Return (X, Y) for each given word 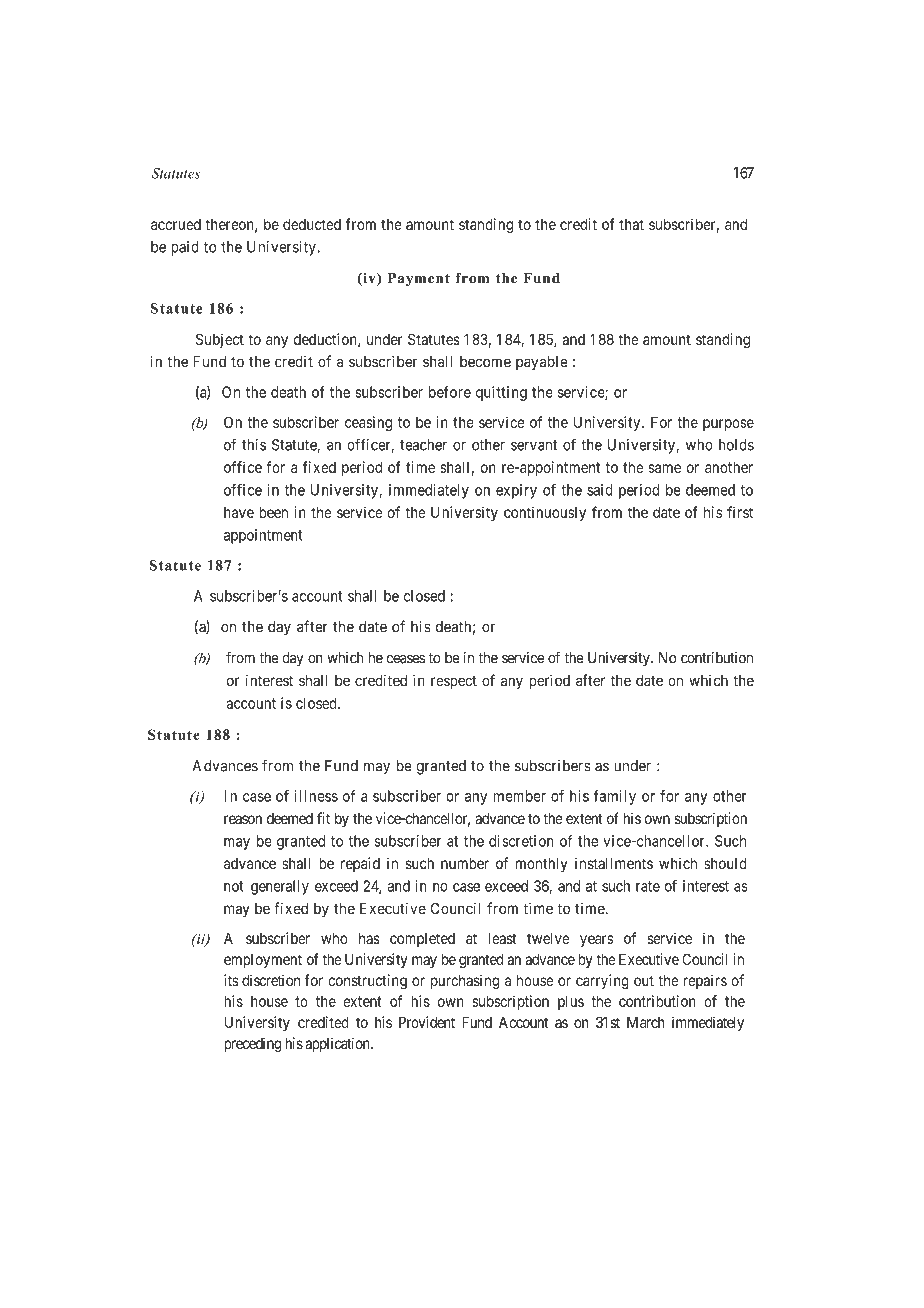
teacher (423, 445)
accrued (176, 224)
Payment (419, 279)
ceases (406, 659)
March (646, 1022)
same (665, 468)
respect (454, 682)
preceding (253, 1045)
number (465, 863)
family (615, 797)
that (631, 224)
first (740, 512)
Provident (427, 1022)
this (254, 445)
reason (243, 819)
